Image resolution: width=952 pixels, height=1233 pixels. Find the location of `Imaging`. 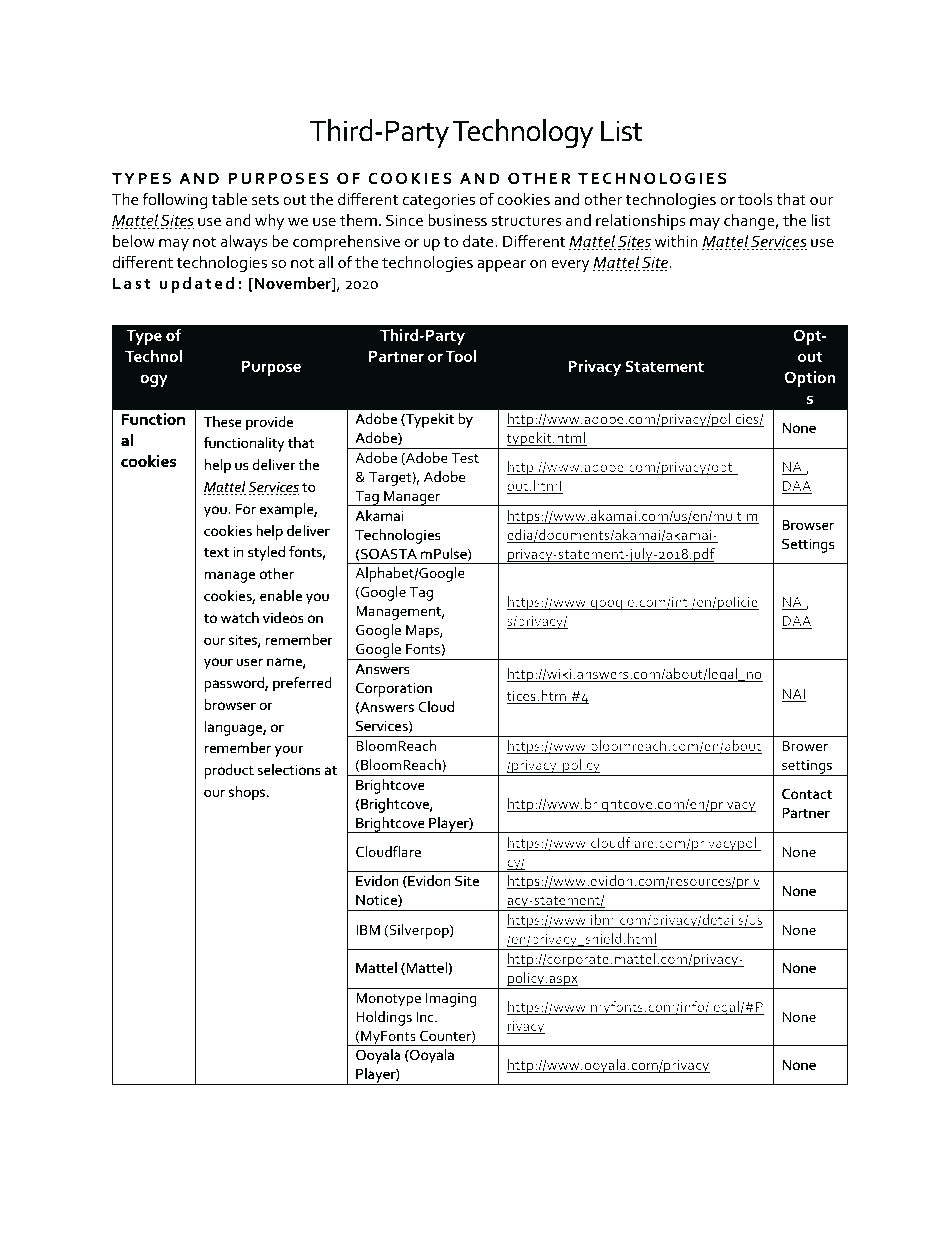

Imaging is located at coordinates (451, 1000).
